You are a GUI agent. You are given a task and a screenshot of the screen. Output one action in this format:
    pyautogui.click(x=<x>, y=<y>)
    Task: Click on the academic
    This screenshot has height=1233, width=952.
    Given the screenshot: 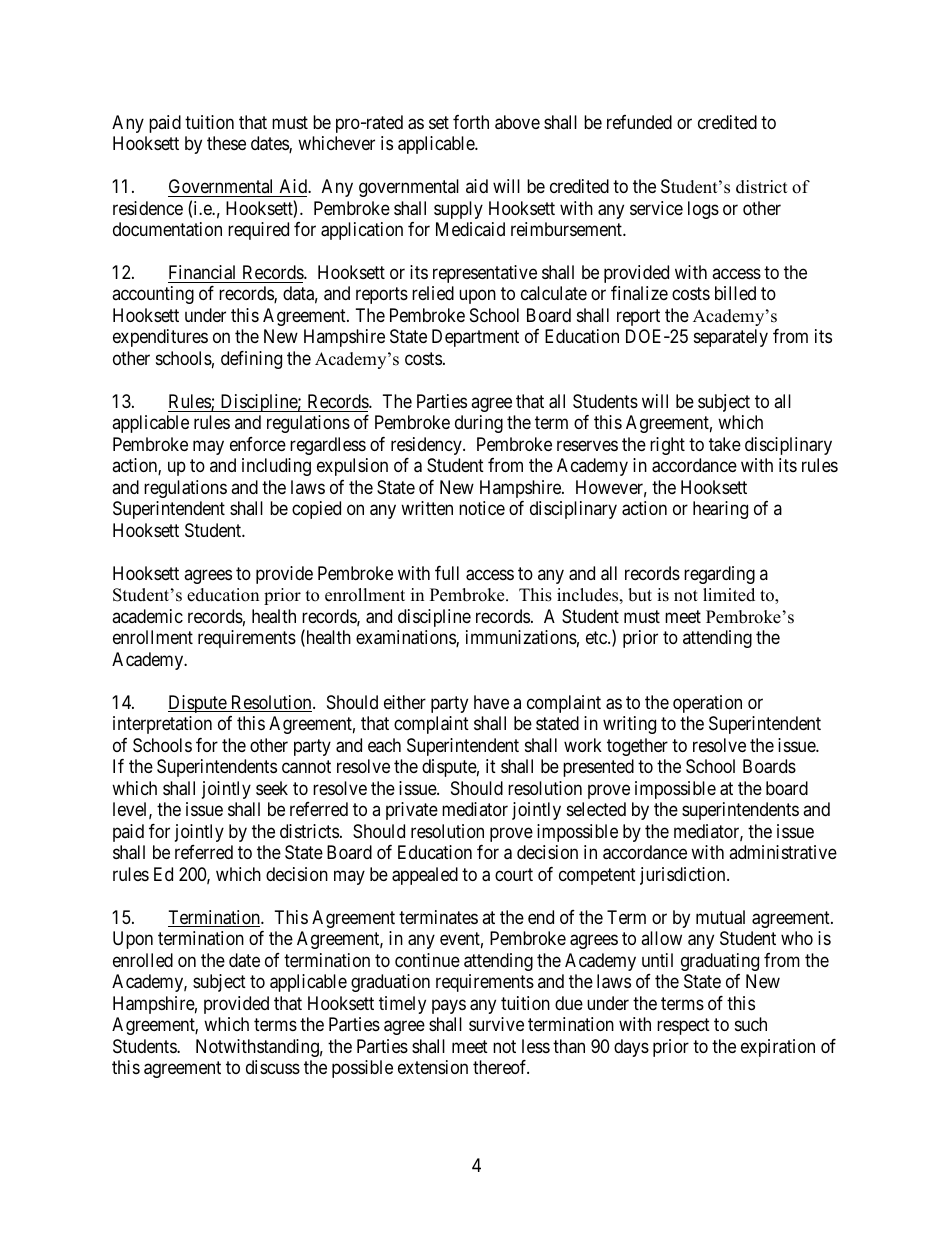 What is the action you would take?
    pyautogui.click(x=147, y=616)
